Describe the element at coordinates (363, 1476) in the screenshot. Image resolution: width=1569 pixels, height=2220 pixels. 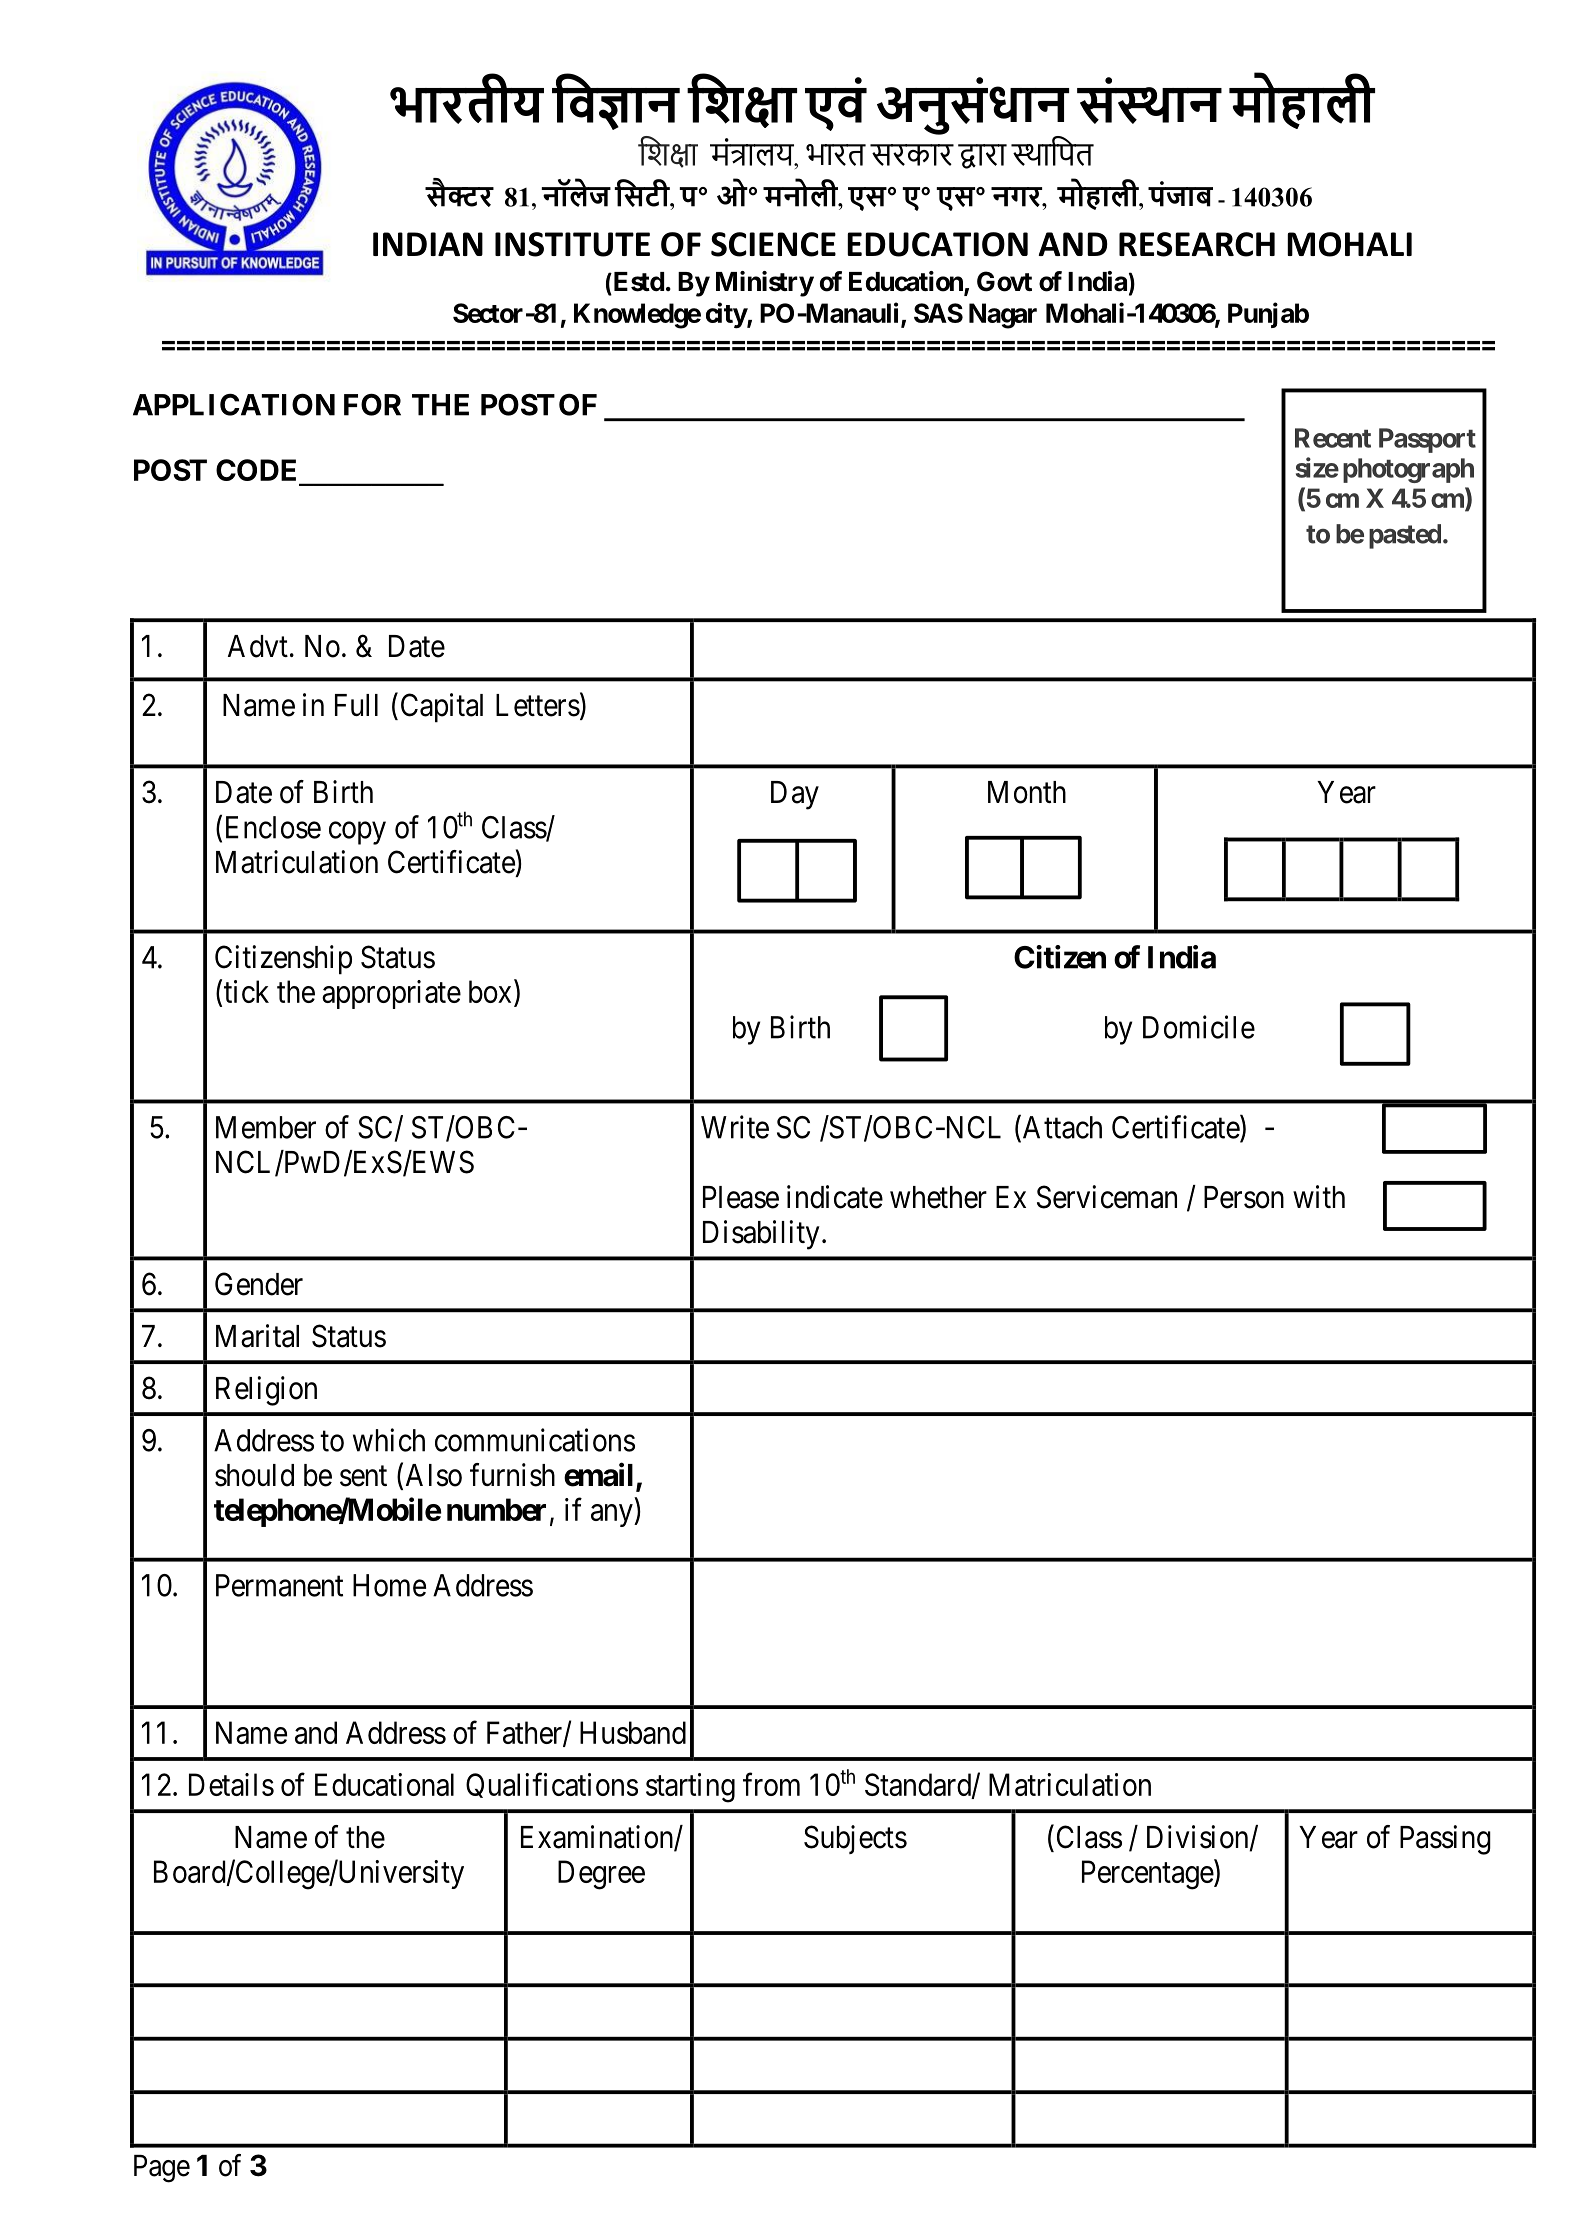
I see `sent` at that location.
